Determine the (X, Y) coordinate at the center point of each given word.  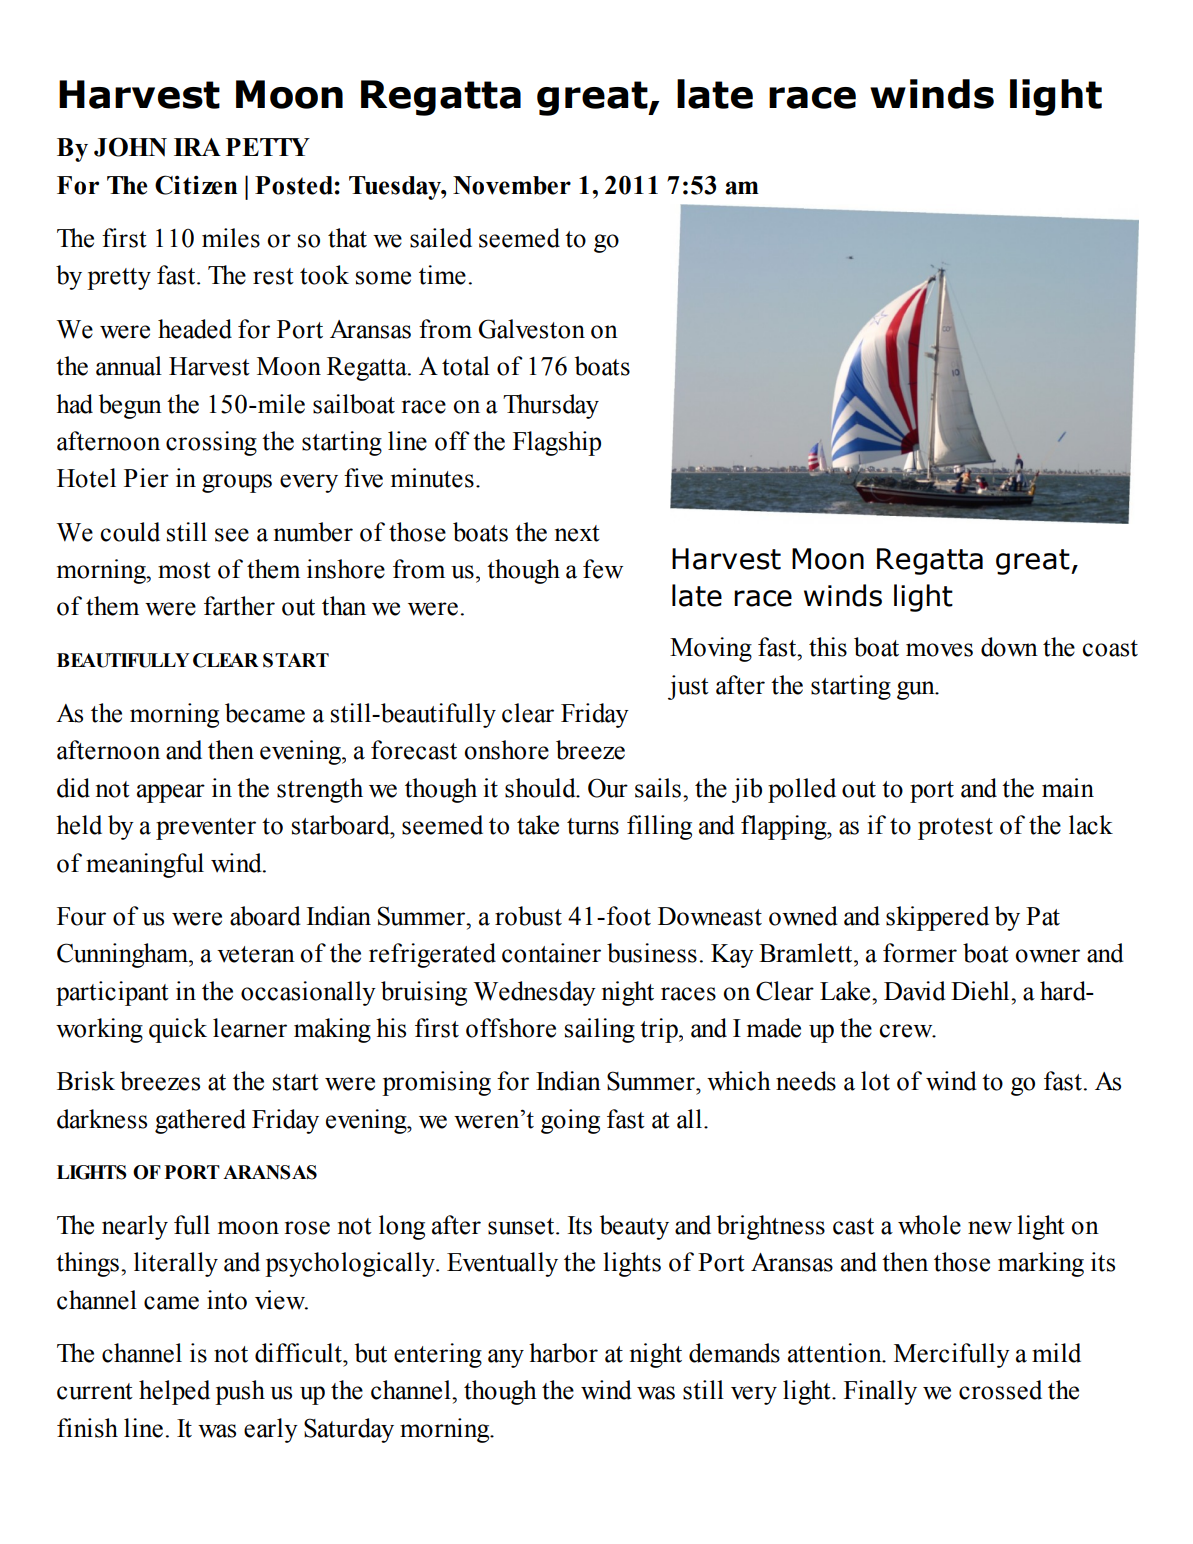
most (184, 570)
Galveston (532, 329)
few (603, 569)
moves (939, 650)
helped (174, 1392)
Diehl (981, 991)
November (512, 185)
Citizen (196, 185)
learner (250, 1028)
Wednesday (535, 993)
